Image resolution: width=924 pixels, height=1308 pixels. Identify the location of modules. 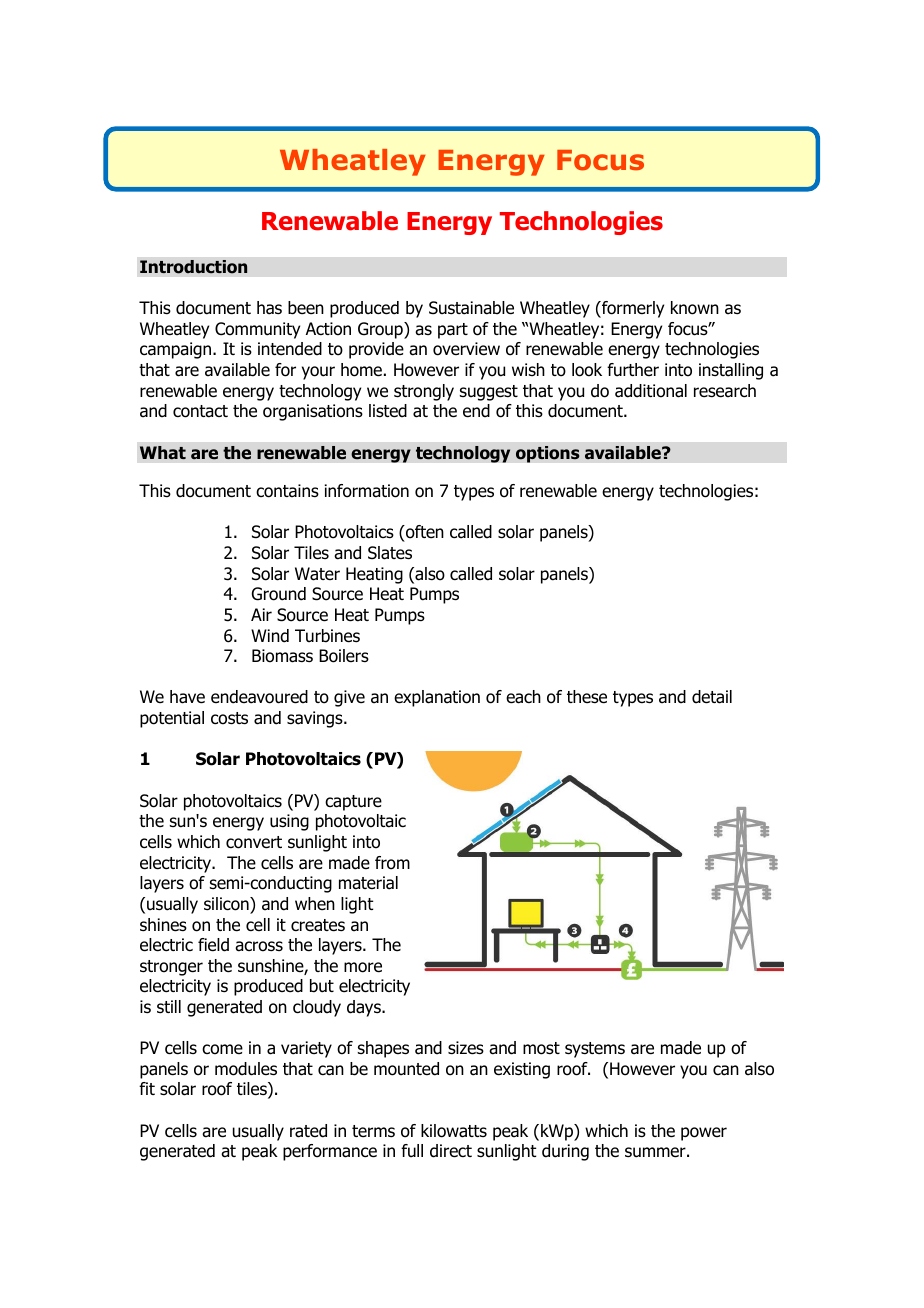
(246, 1069).
